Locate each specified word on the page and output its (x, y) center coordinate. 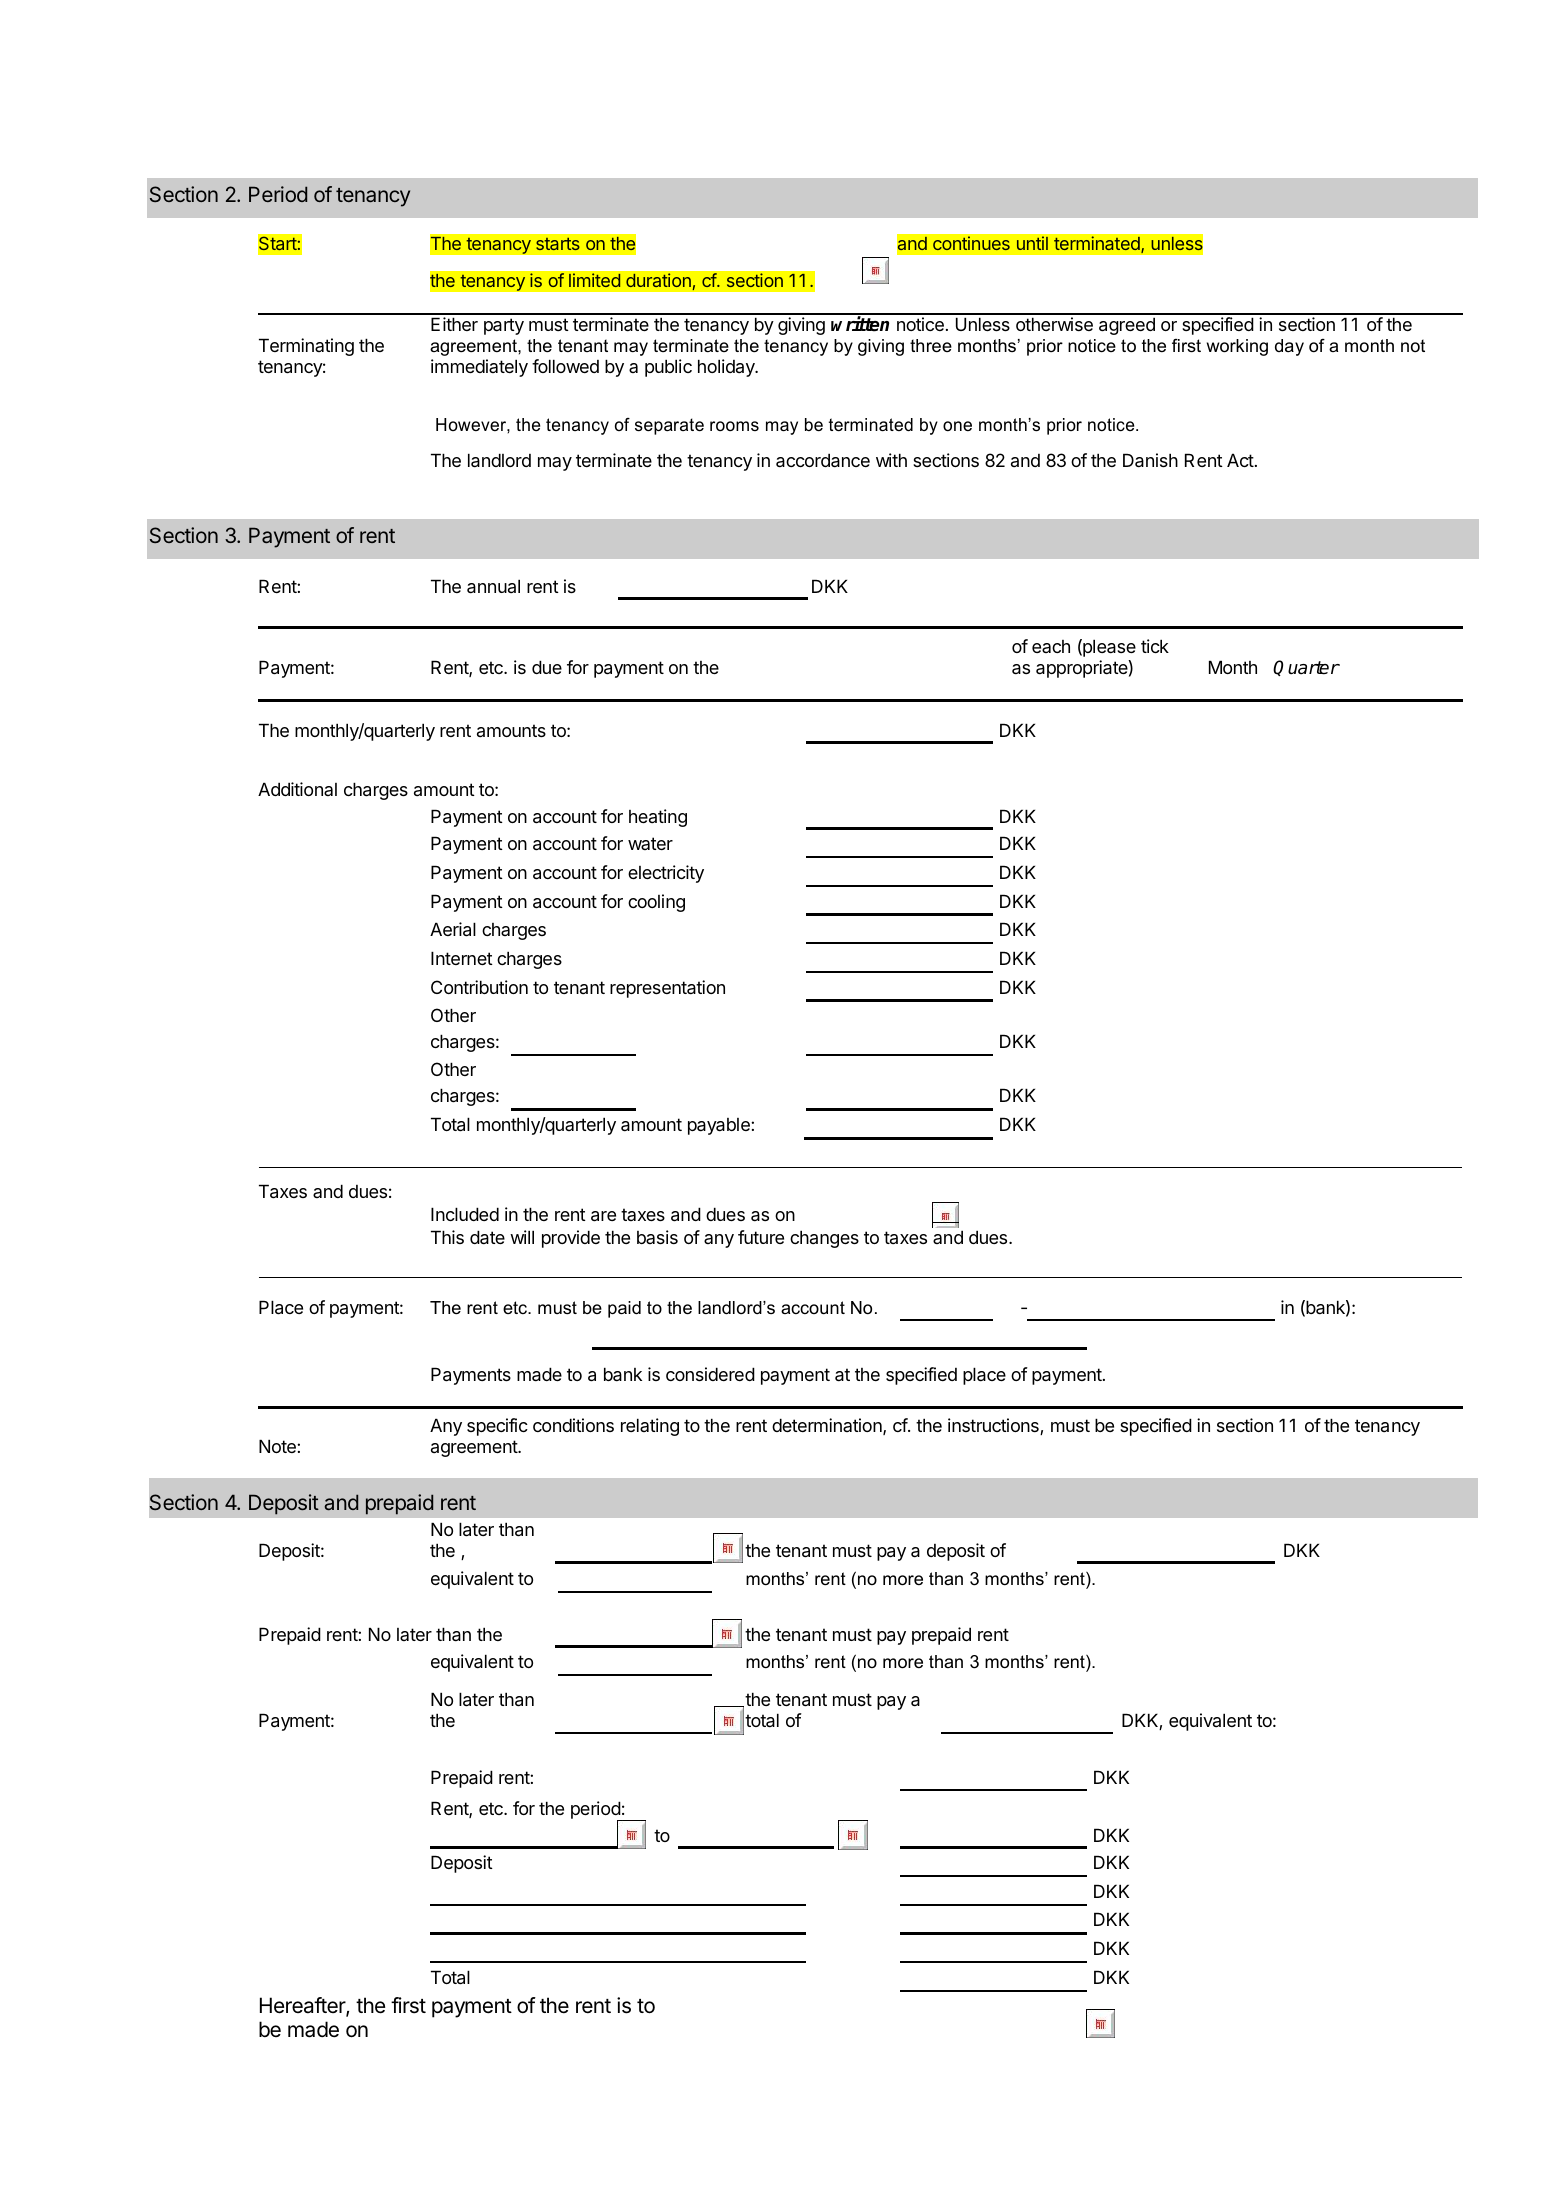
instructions (994, 1426)
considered (710, 1374)
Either (454, 324)
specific (497, 1427)
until (1032, 243)
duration (658, 280)
